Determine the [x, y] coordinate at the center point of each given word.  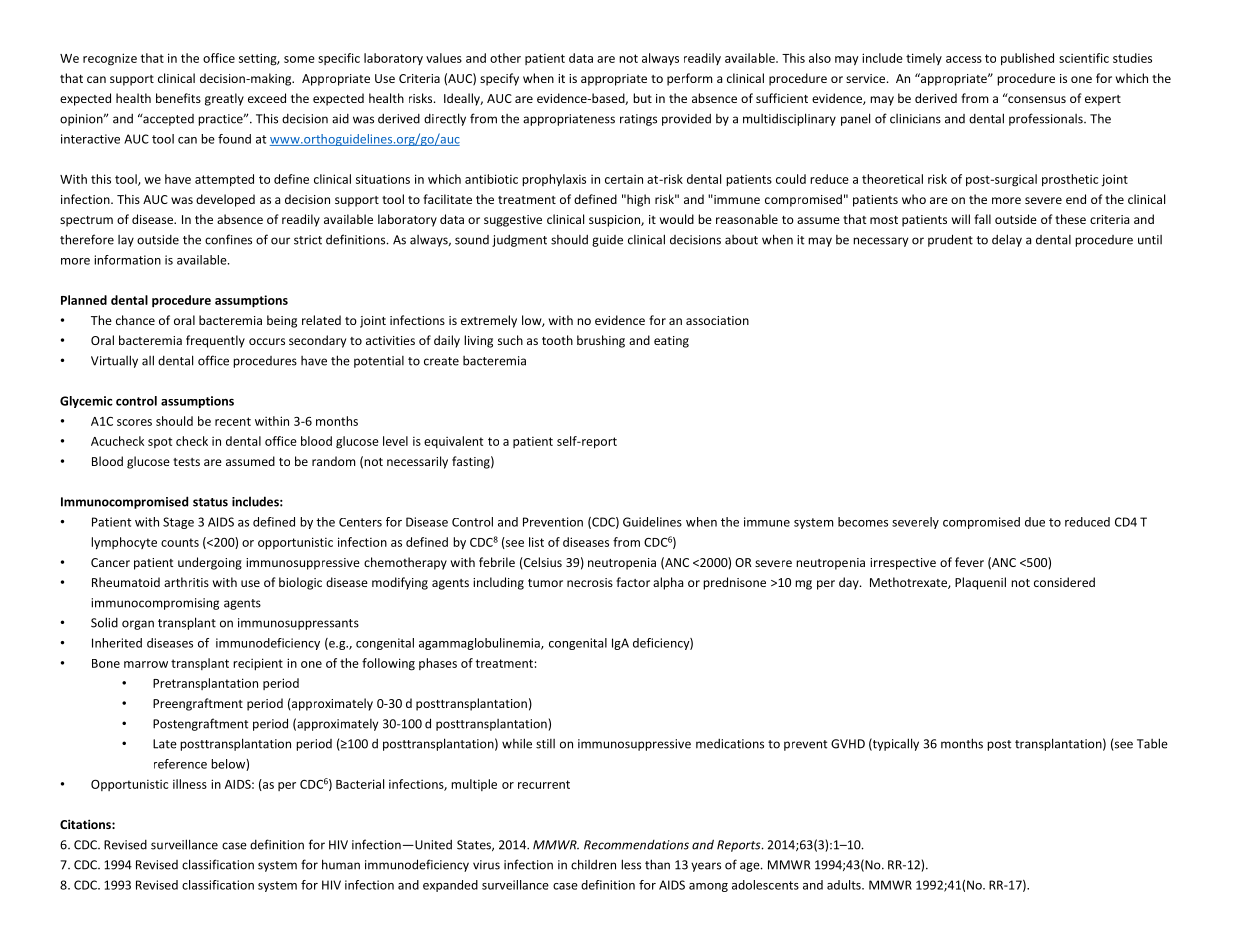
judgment [519, 241]
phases [438, 664]
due [1035, 522]
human [341, 864]
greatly [224, 99]
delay [1007, 240]
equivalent [453, 442]
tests [186, 462]
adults [845, 885]
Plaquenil [980, 583]
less [631, 864]
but [642, 98]
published [1027, 59]
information [127, 260]
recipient [258, 664]
